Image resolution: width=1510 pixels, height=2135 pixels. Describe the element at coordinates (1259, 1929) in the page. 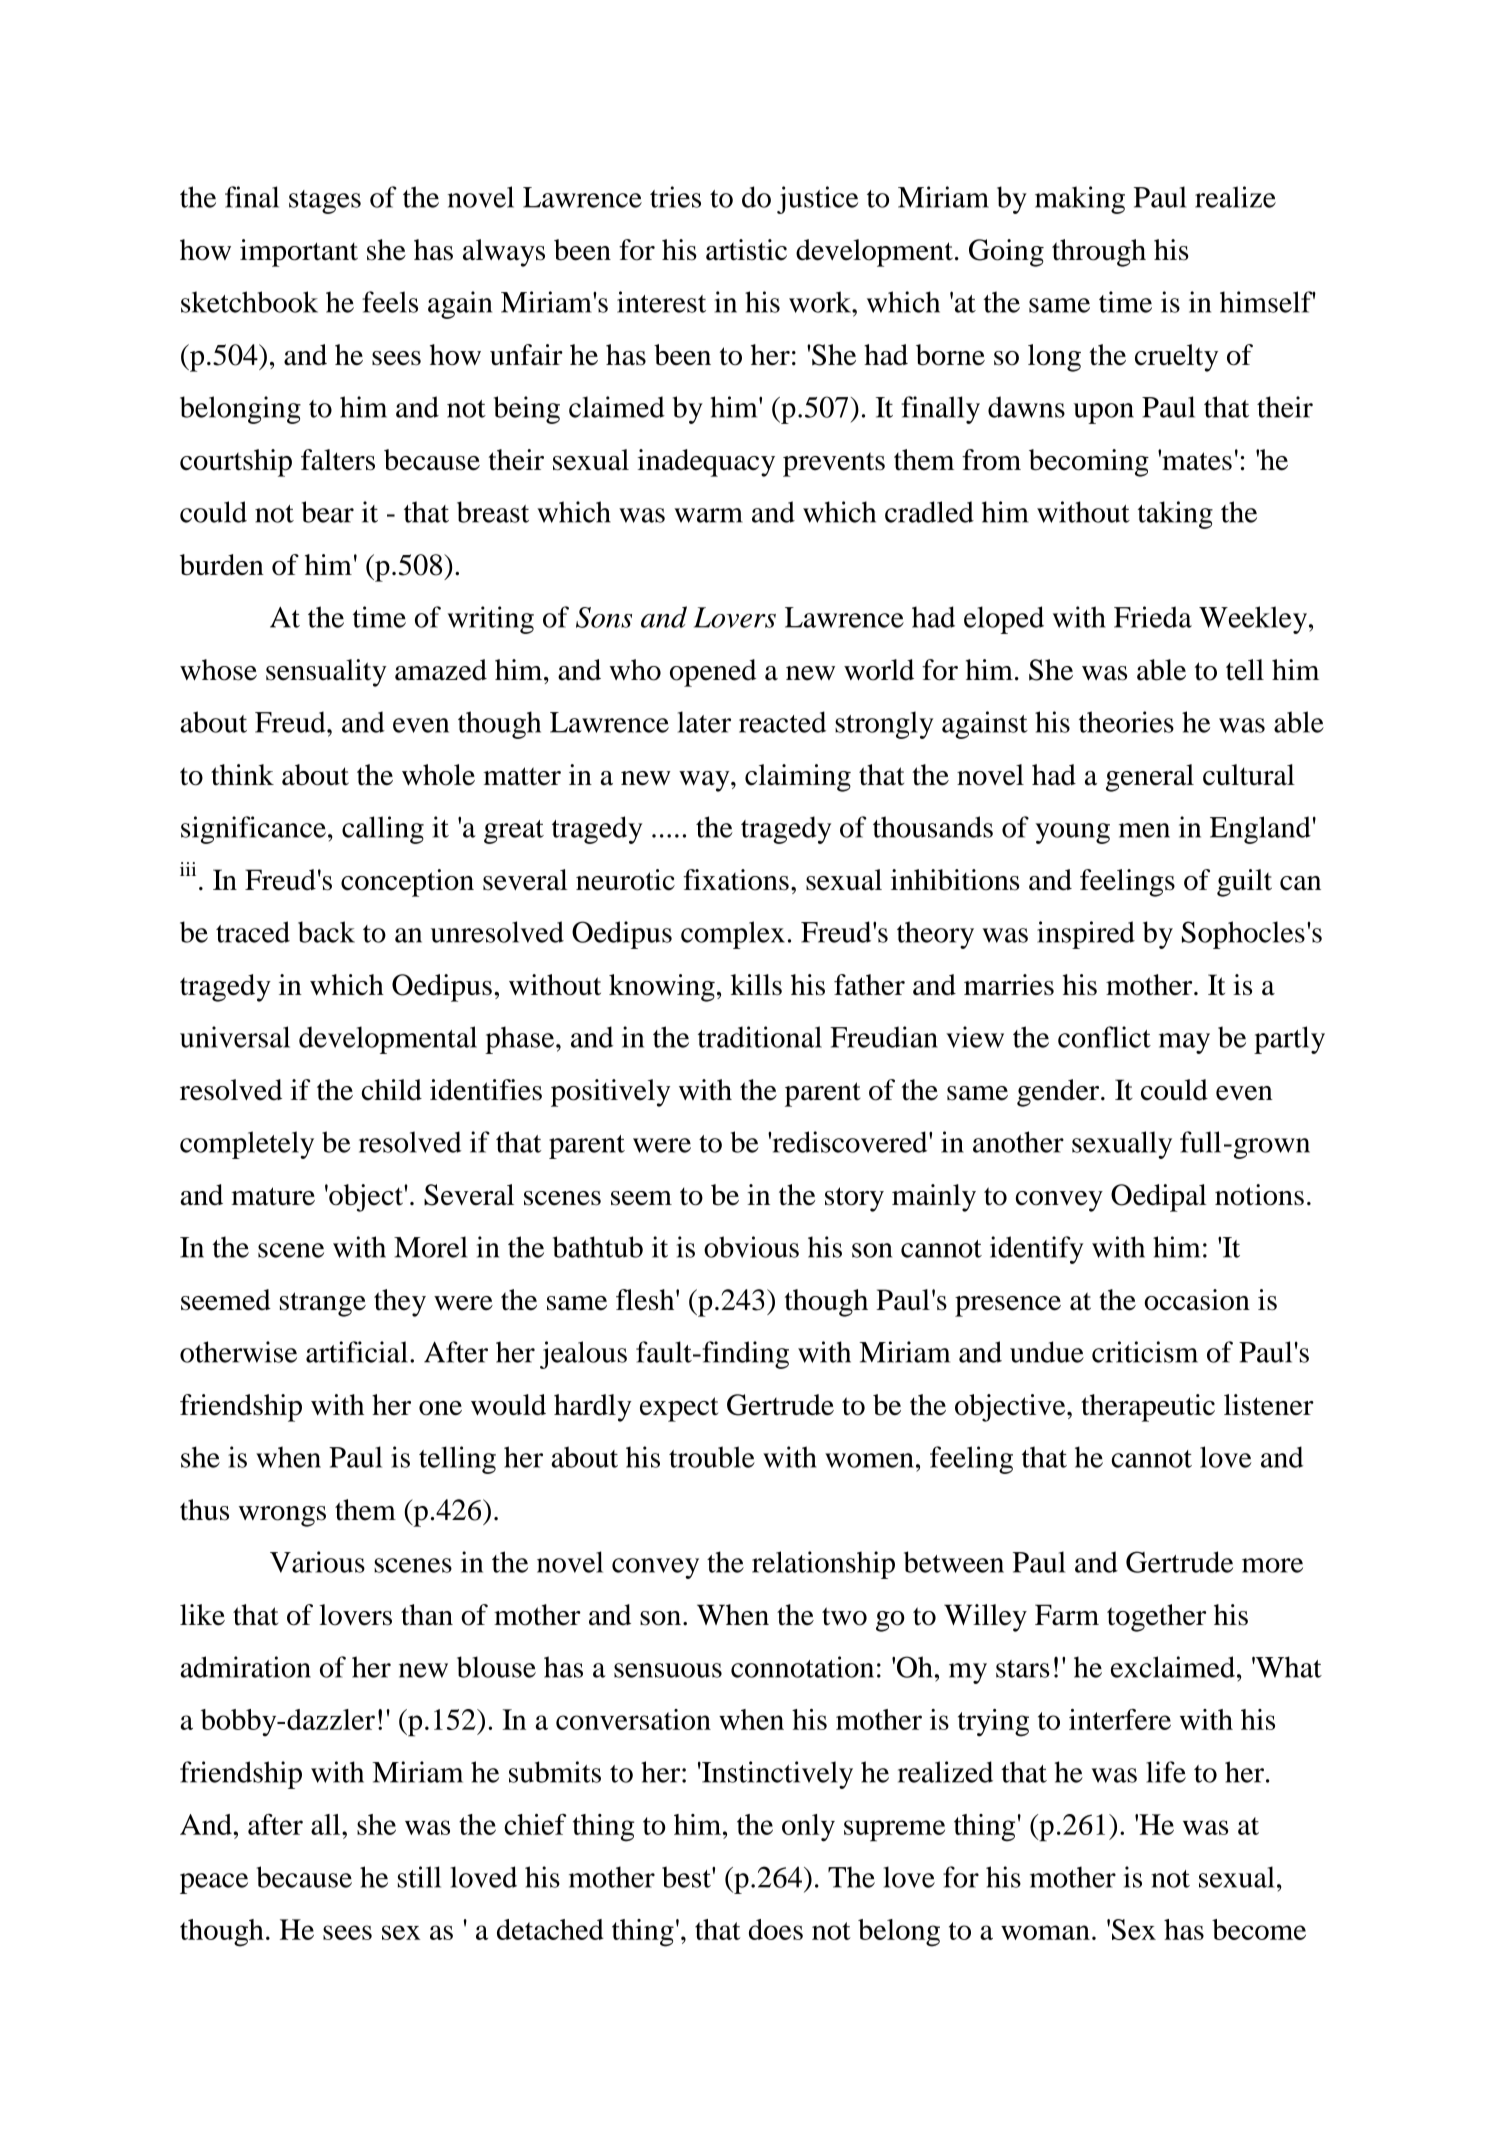

I see `become` at that location.
